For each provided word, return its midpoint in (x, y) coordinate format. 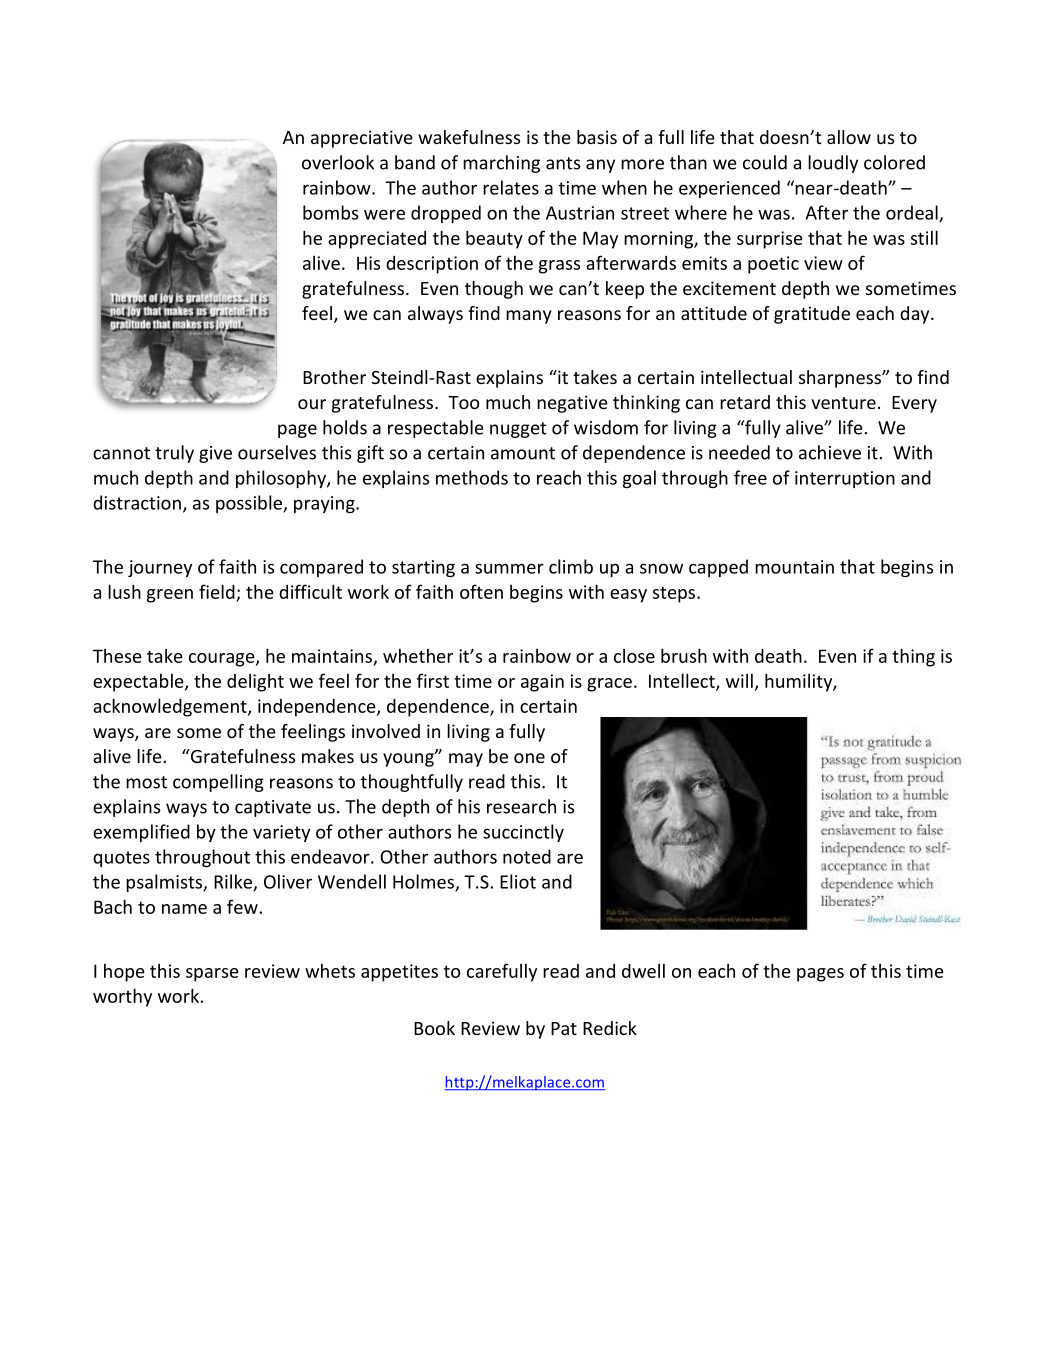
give (215, 454)
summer (509, 568)
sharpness (841, 379)
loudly (833, 164)
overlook (338, 162)
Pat (564, 1028)
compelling (218, 783)
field (217, 591)
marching (501, 164)
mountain (794, 567)
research (521, 806)
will (739, 680)
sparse (212, 975)
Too (463, 402)
